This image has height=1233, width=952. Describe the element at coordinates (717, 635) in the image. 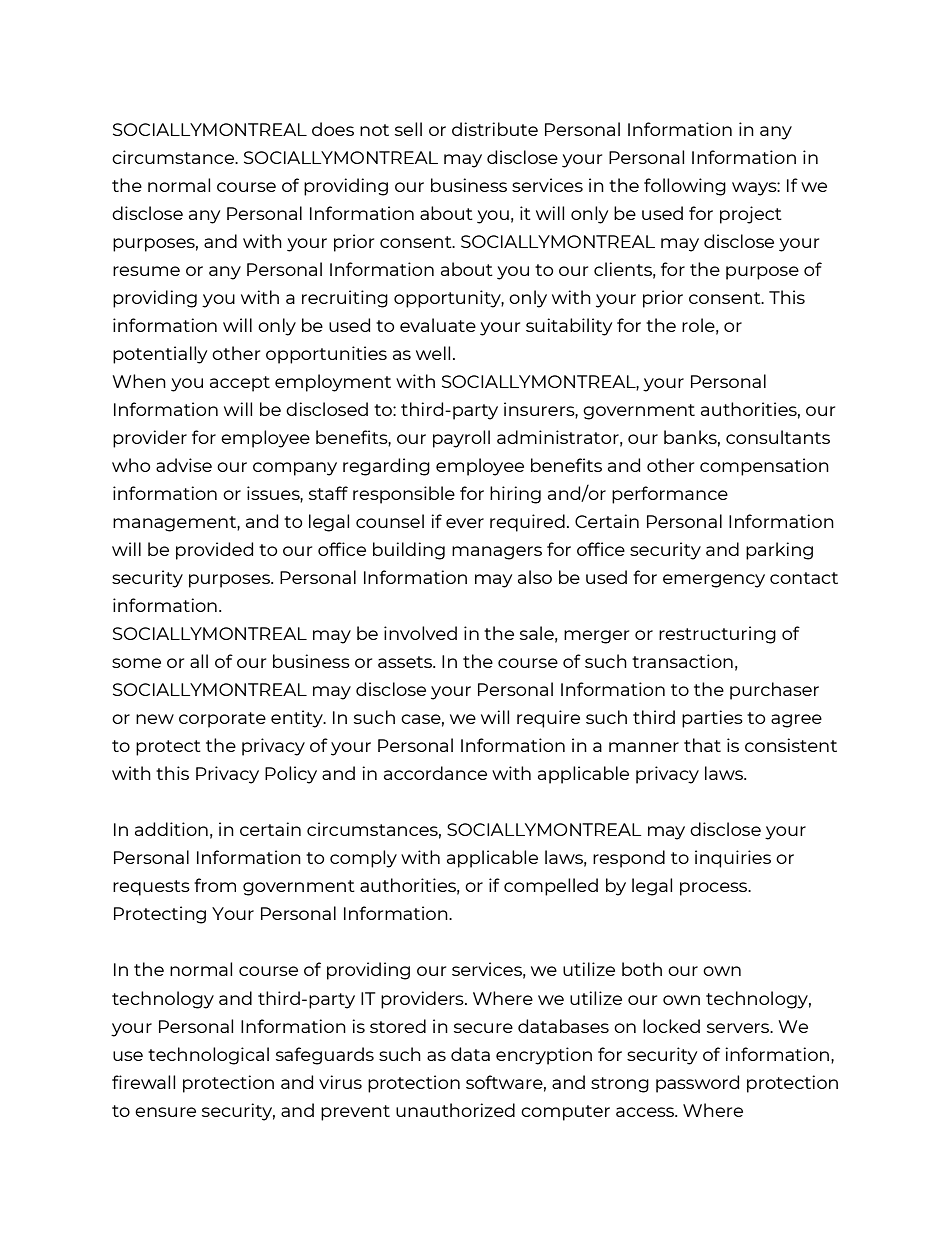

I see `restructuring` at that location.
